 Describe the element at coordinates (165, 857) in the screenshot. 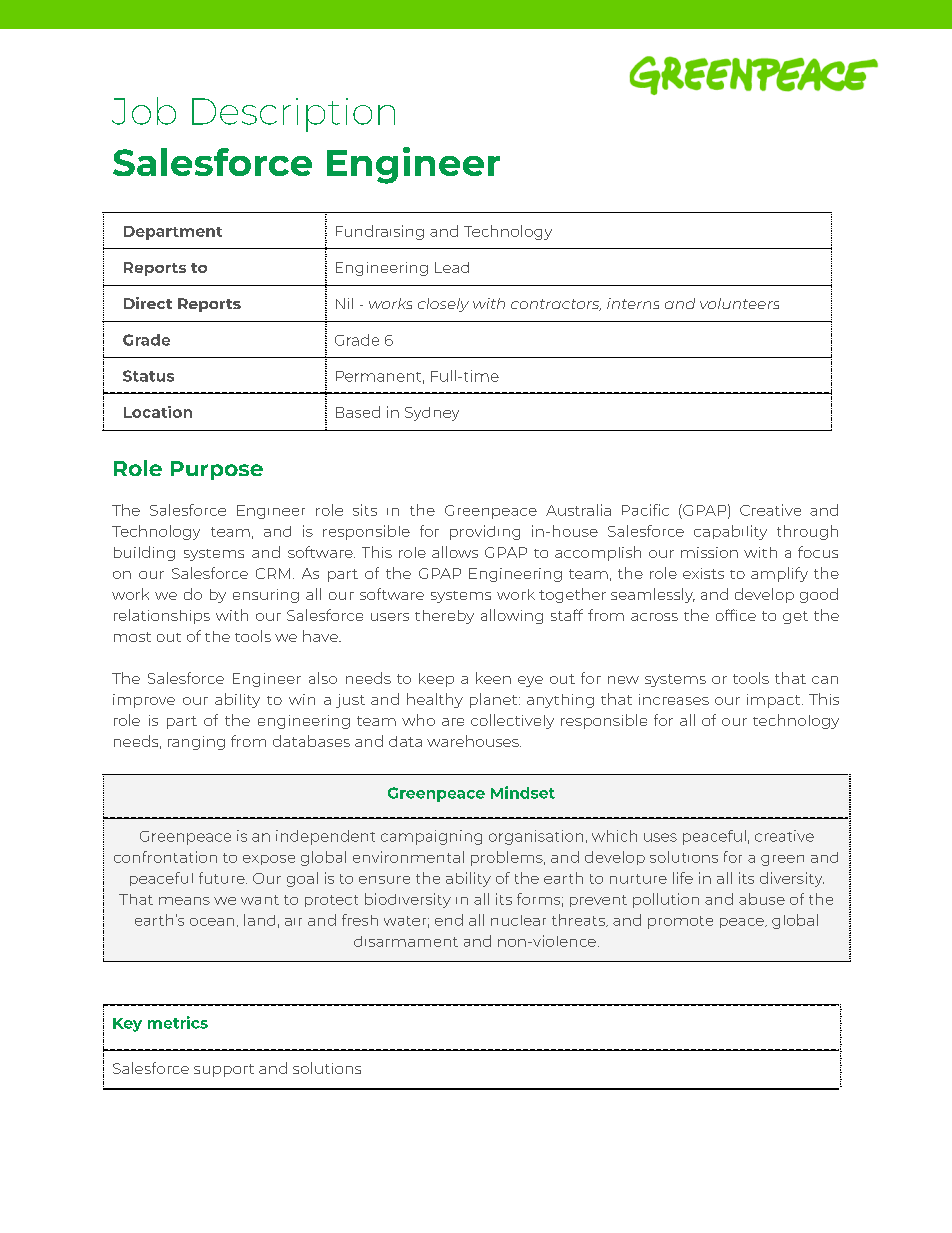

I see `confrontation` at that location.
